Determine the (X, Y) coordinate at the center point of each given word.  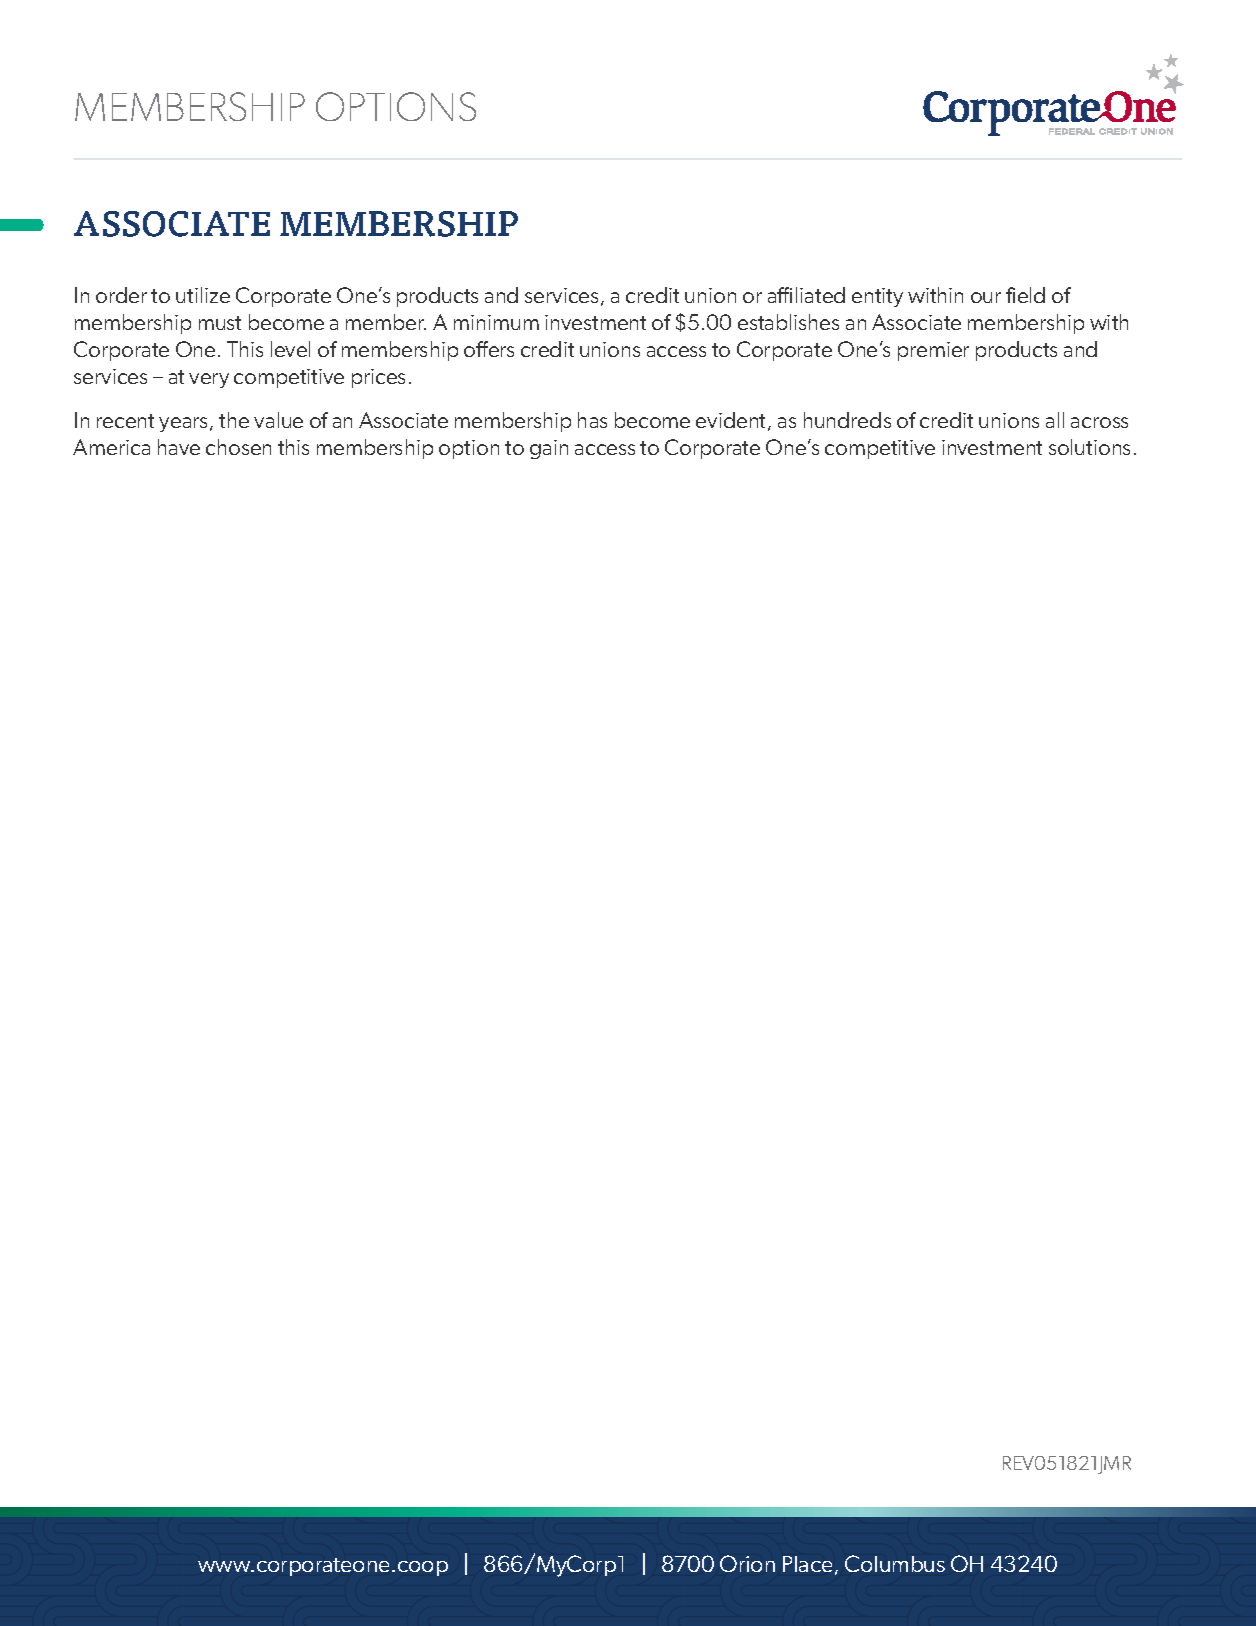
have (179, 447)
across (1099, 422)
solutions (1089, 447)
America (111, 447)
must (220, 323)
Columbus (895, 1563)
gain (549, 449)
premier (933, 351)
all (1055, 420)
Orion (747, 1563)
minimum (496, 322)
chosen (238, 447)
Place (807, 1564)
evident (732, 421)
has (592, 420)
